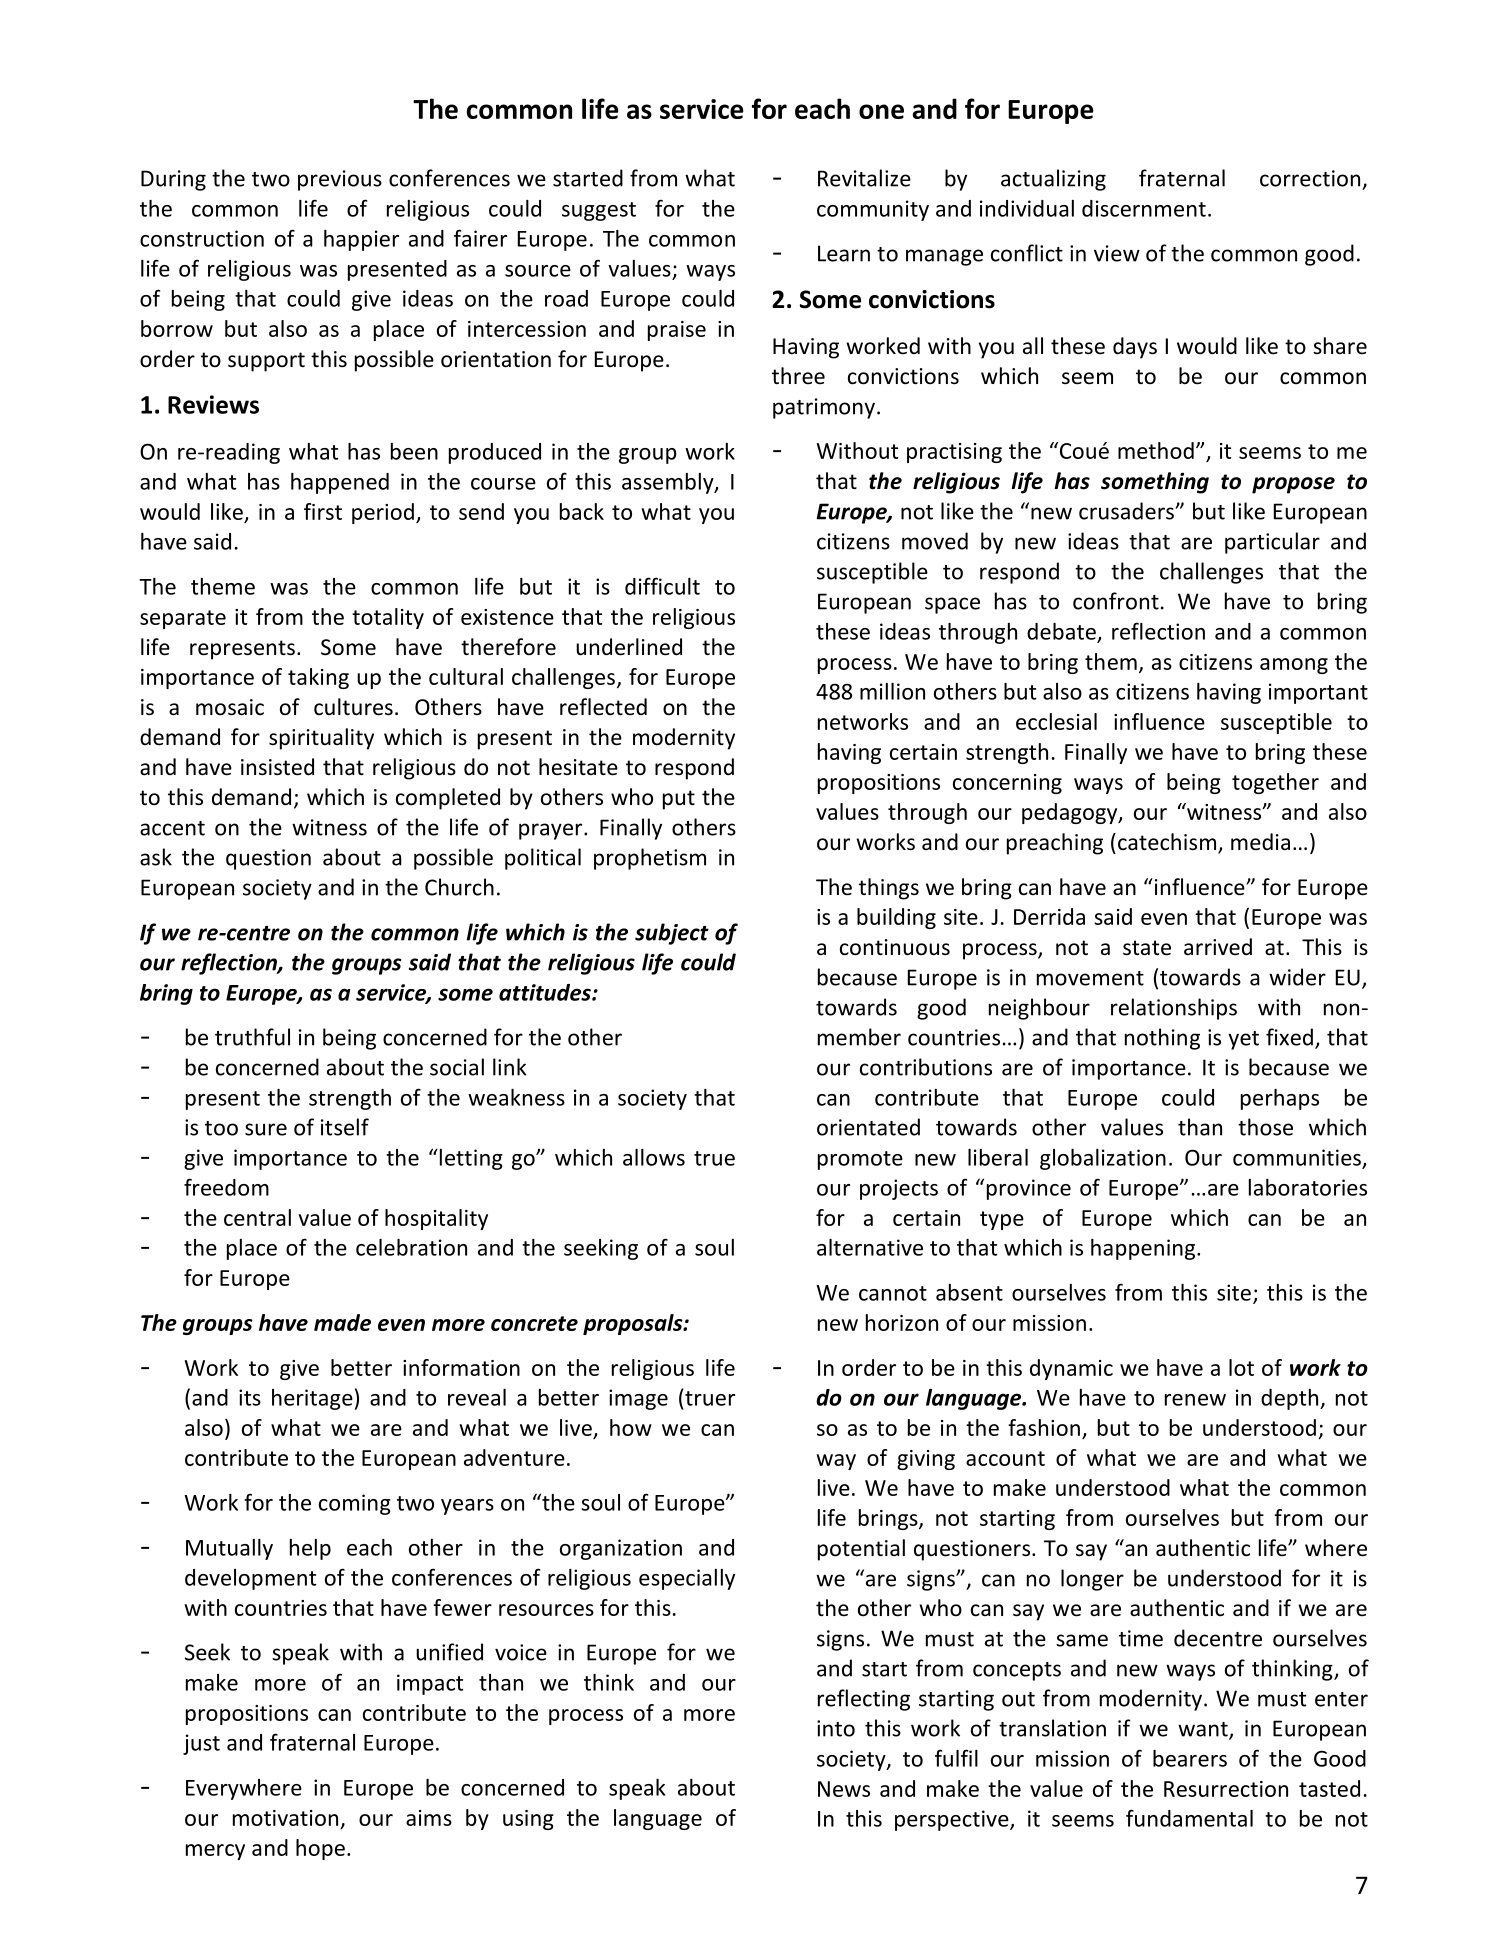 The height and width of the document is (1951, 1508). Describe the element at coordinates (1174, 1009) in the document. I see `relationships` at that location.
